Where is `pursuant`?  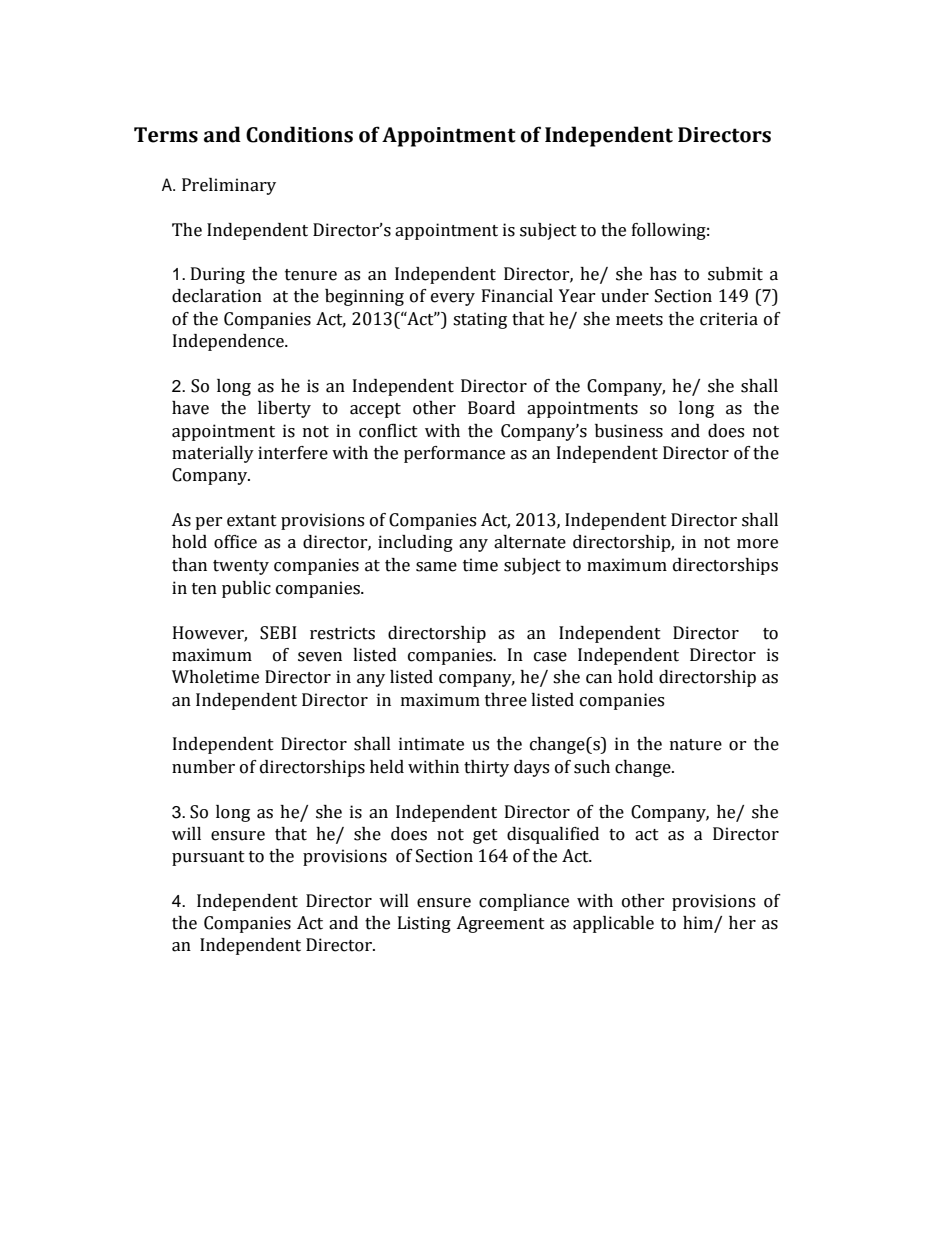
pursuant is located at coordinates (208, 858).
